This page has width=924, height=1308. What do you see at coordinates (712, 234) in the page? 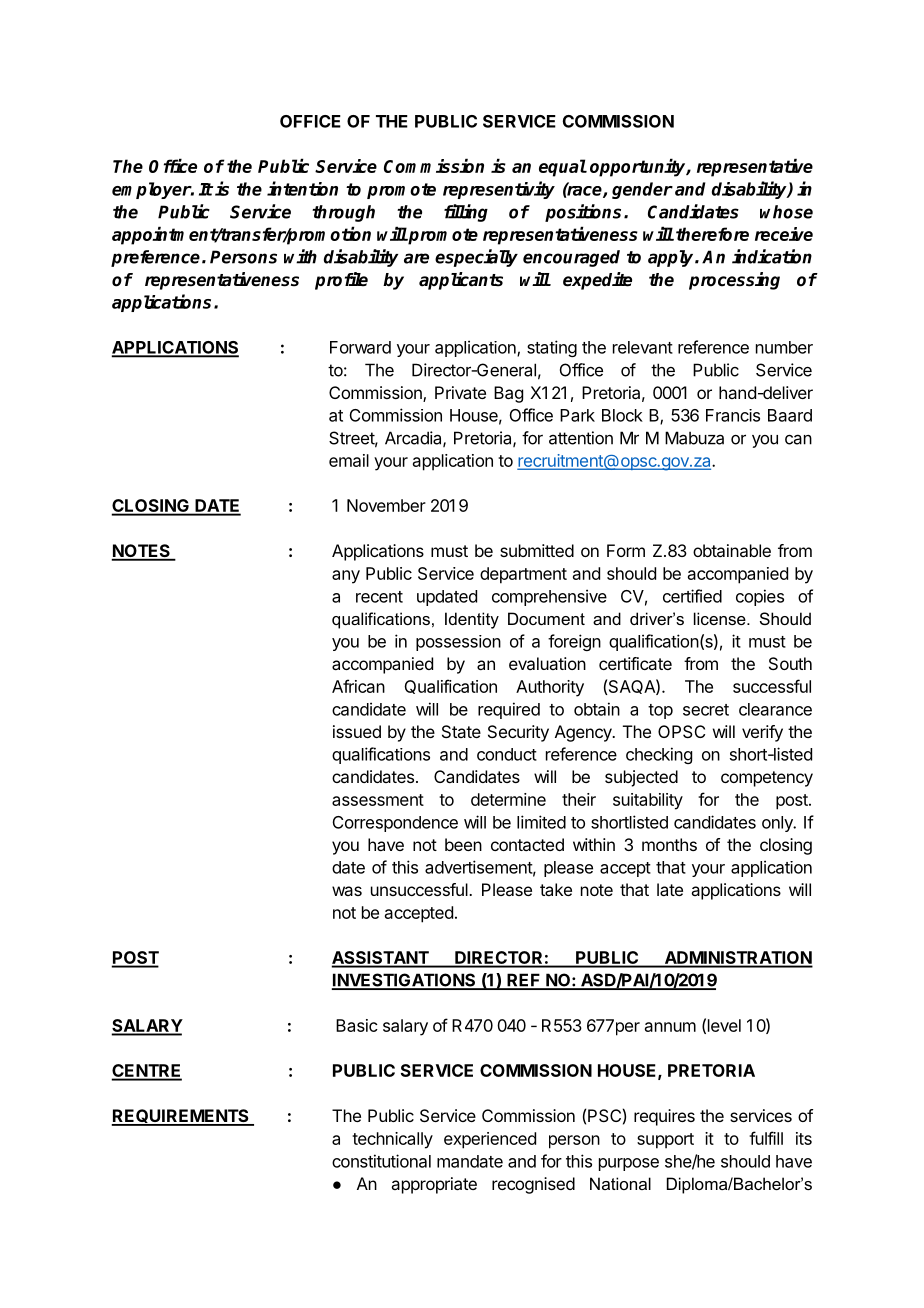
I see `therefore` at bounding box center [712, 234].
